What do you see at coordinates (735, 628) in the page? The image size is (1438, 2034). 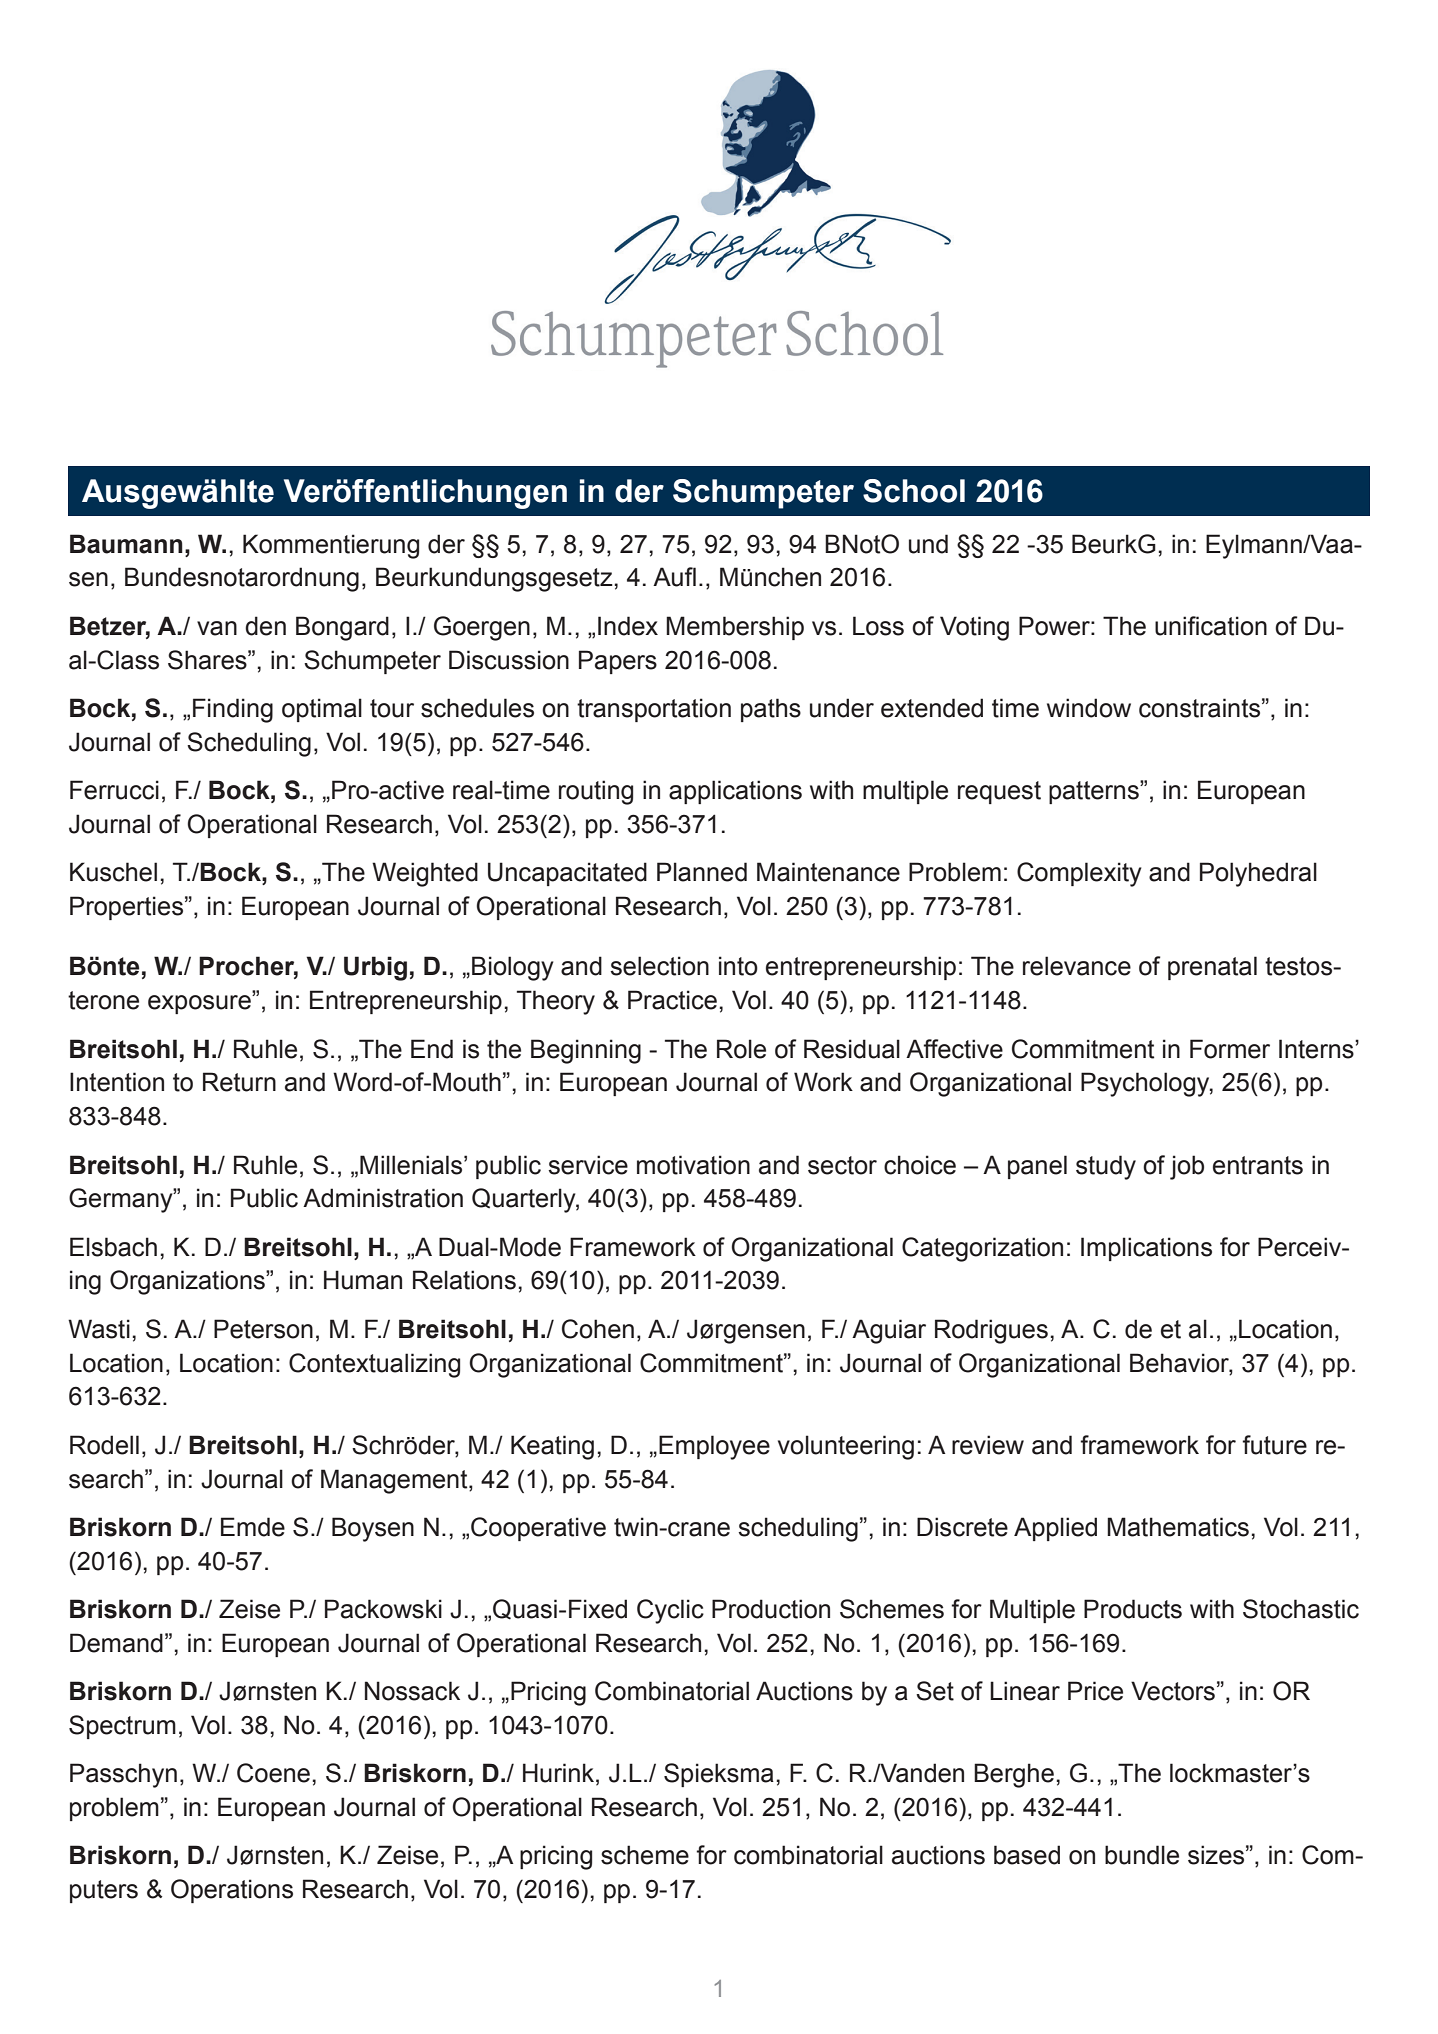 I see `Membership` at bounding box center [735, 628].
